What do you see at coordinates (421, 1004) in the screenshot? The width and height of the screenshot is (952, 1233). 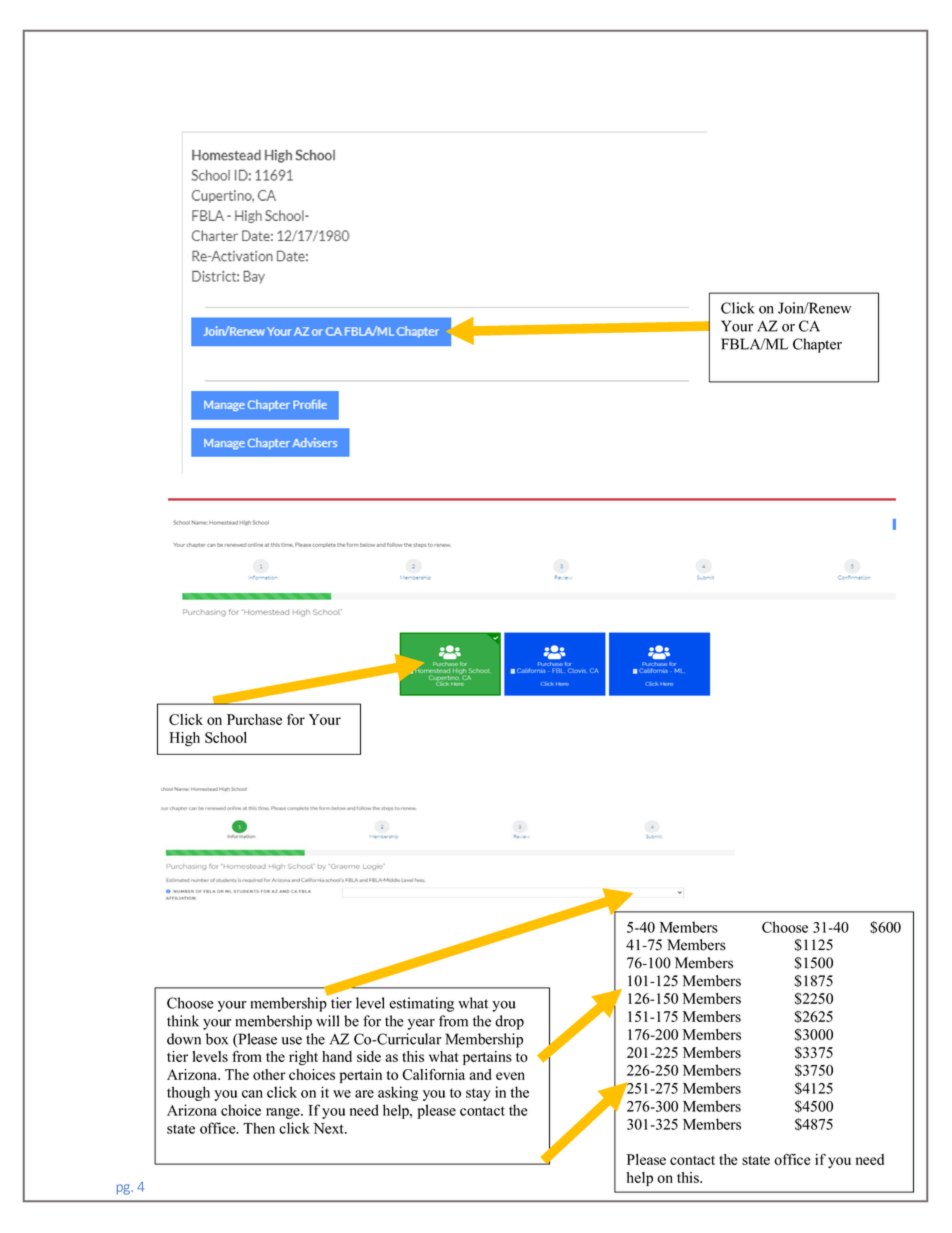 I see `estimating` at bounding box center [421, 1004].
